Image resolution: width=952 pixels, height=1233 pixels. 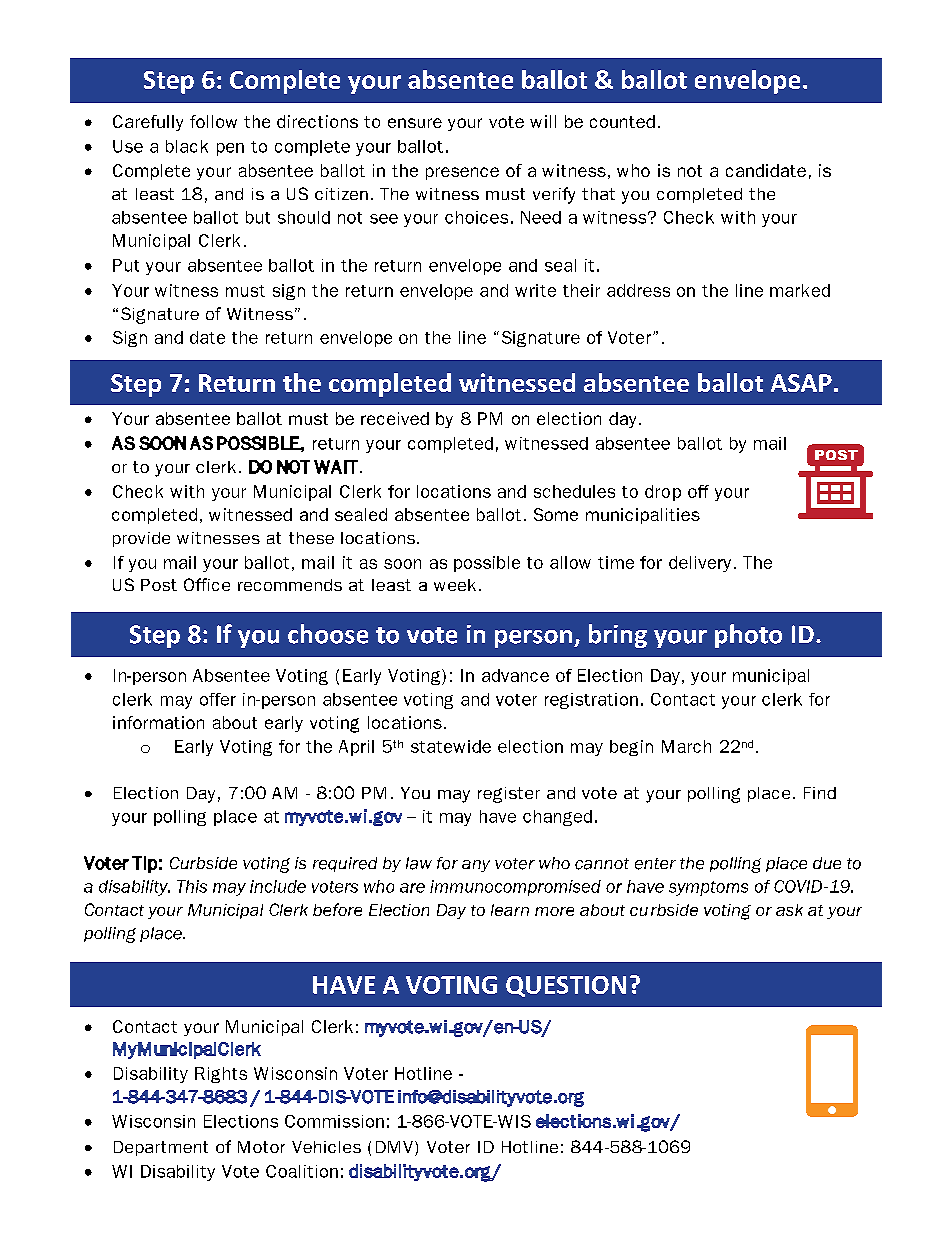 What do you see at coordinates (748, 636) in the screenshot?
I see `photo` at bounding box center [748, 636].
